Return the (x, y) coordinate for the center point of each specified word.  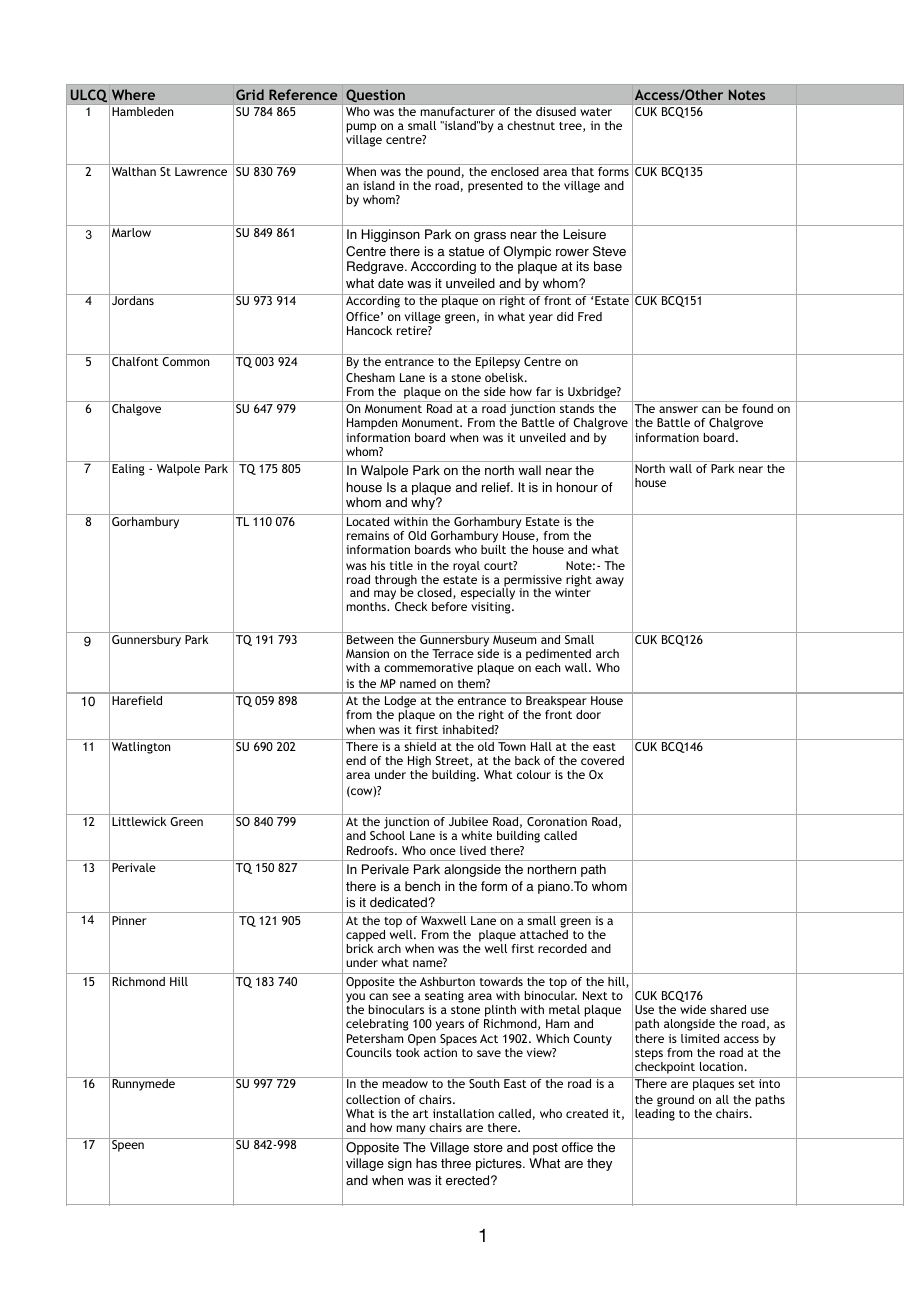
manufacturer (458, 111)
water (596, 112)
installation (463, 1113)
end (356, 760)
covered (602, 760)
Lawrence (201, 171)
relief (497, 487)
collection (373, 1099)
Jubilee (468, 821)
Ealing (128, 470)
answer (678, 409)
